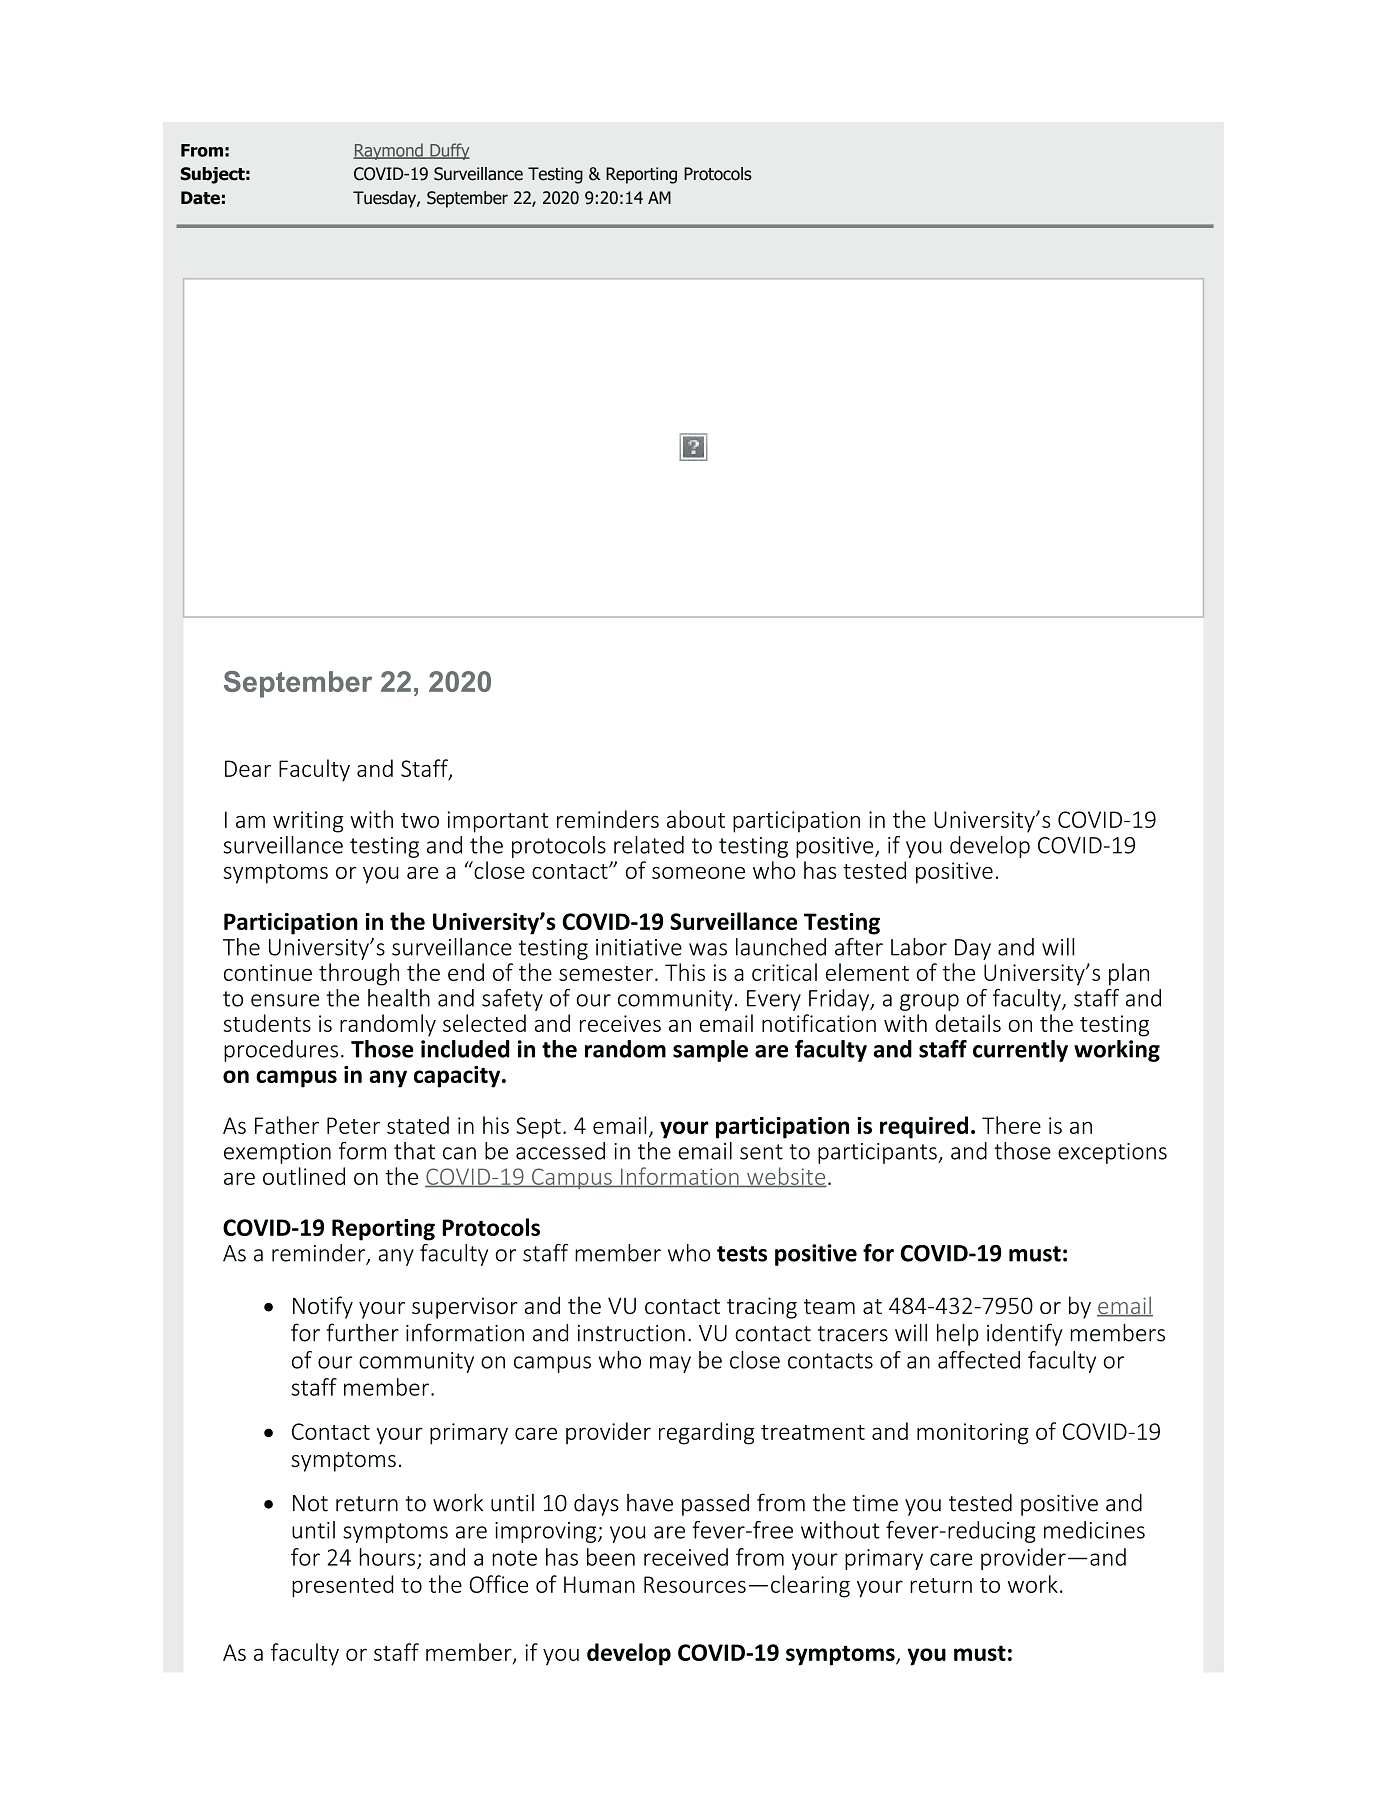  I want to click on Date, so click(200, 198).
